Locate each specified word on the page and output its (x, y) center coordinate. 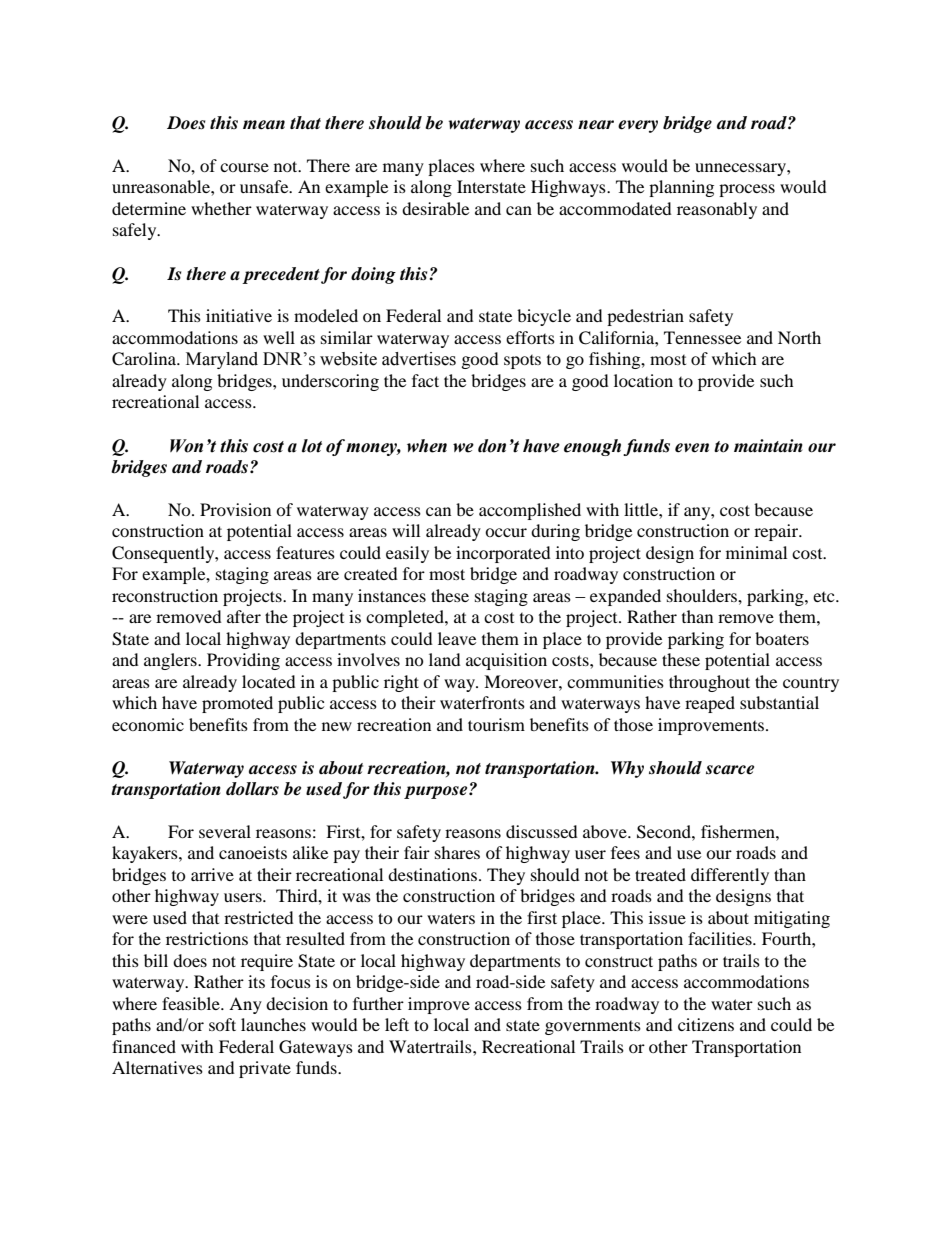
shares (457, 852)
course (244, 167)
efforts (530, 337)
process (747, 190)
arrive (212, 874)
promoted (237, 704)
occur (506, 532)
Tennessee (702, 337)
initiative (239, 315)
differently (730, 876)
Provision (235, 509)
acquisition (506, 661)
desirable (435, 208)
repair (777, 532)
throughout (709, 683)
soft (222, 1024)
